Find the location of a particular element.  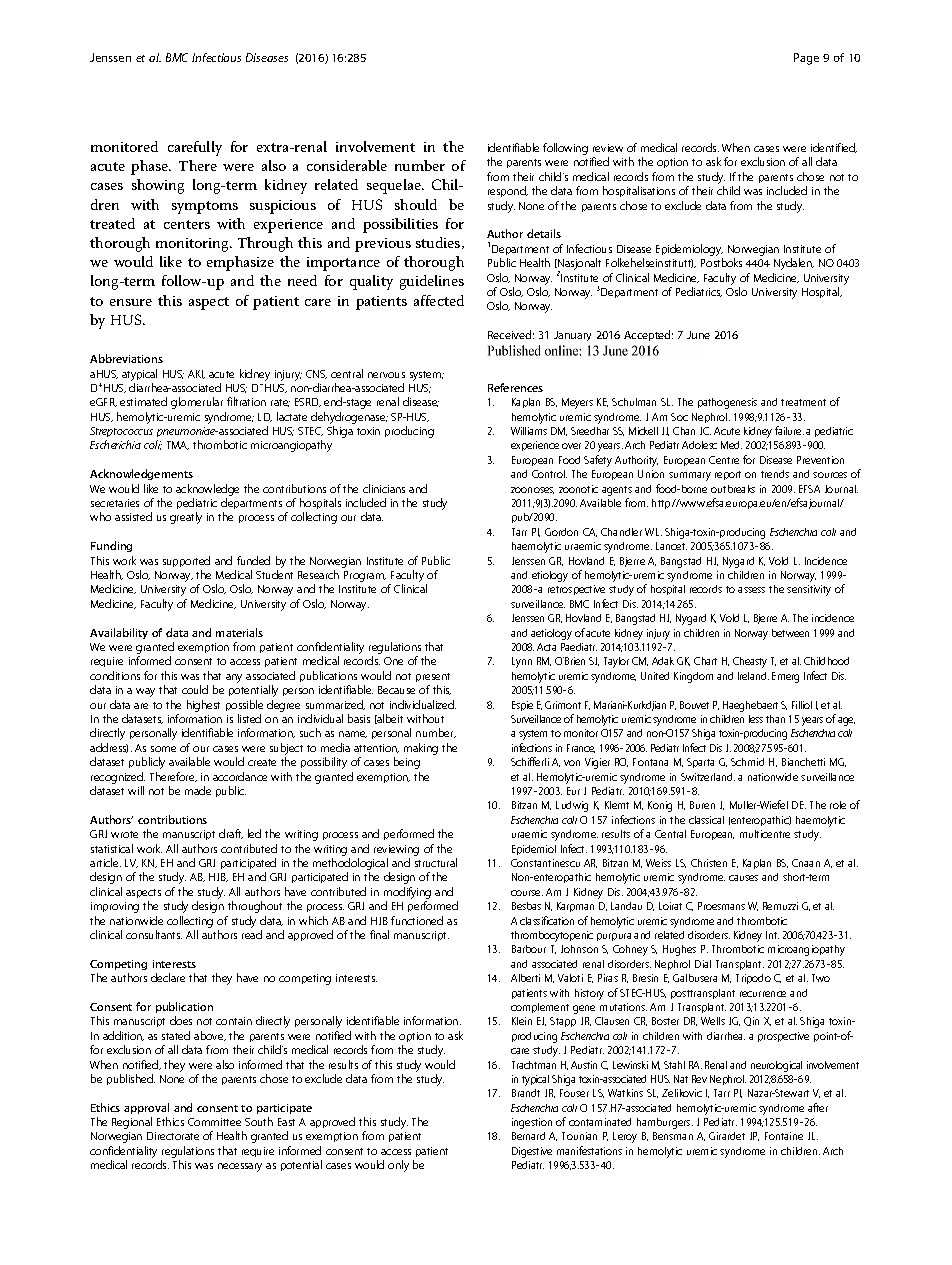

Page is located at coordinates (806, 59).
